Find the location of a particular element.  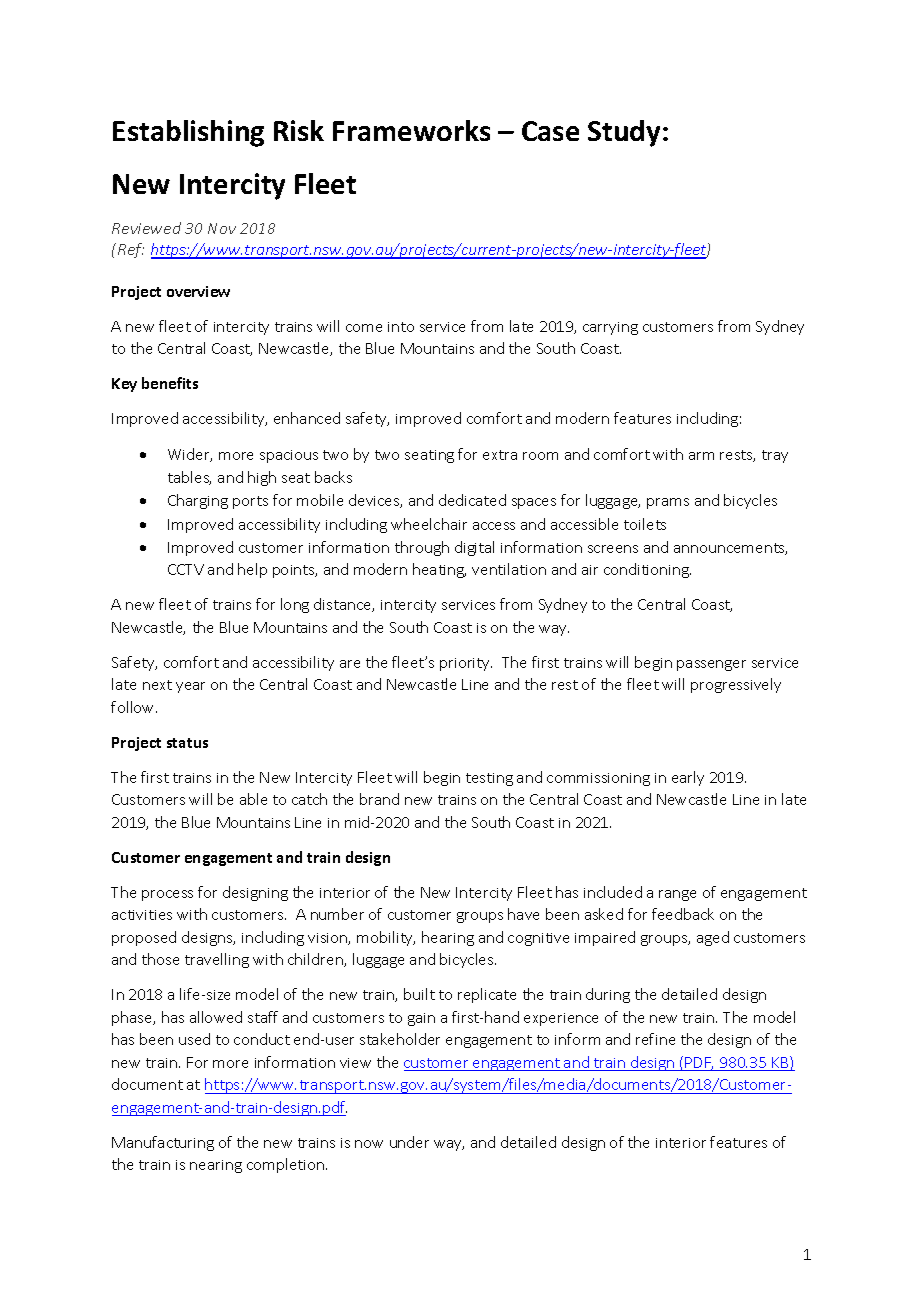

year is located at coordinates (190, 687).
